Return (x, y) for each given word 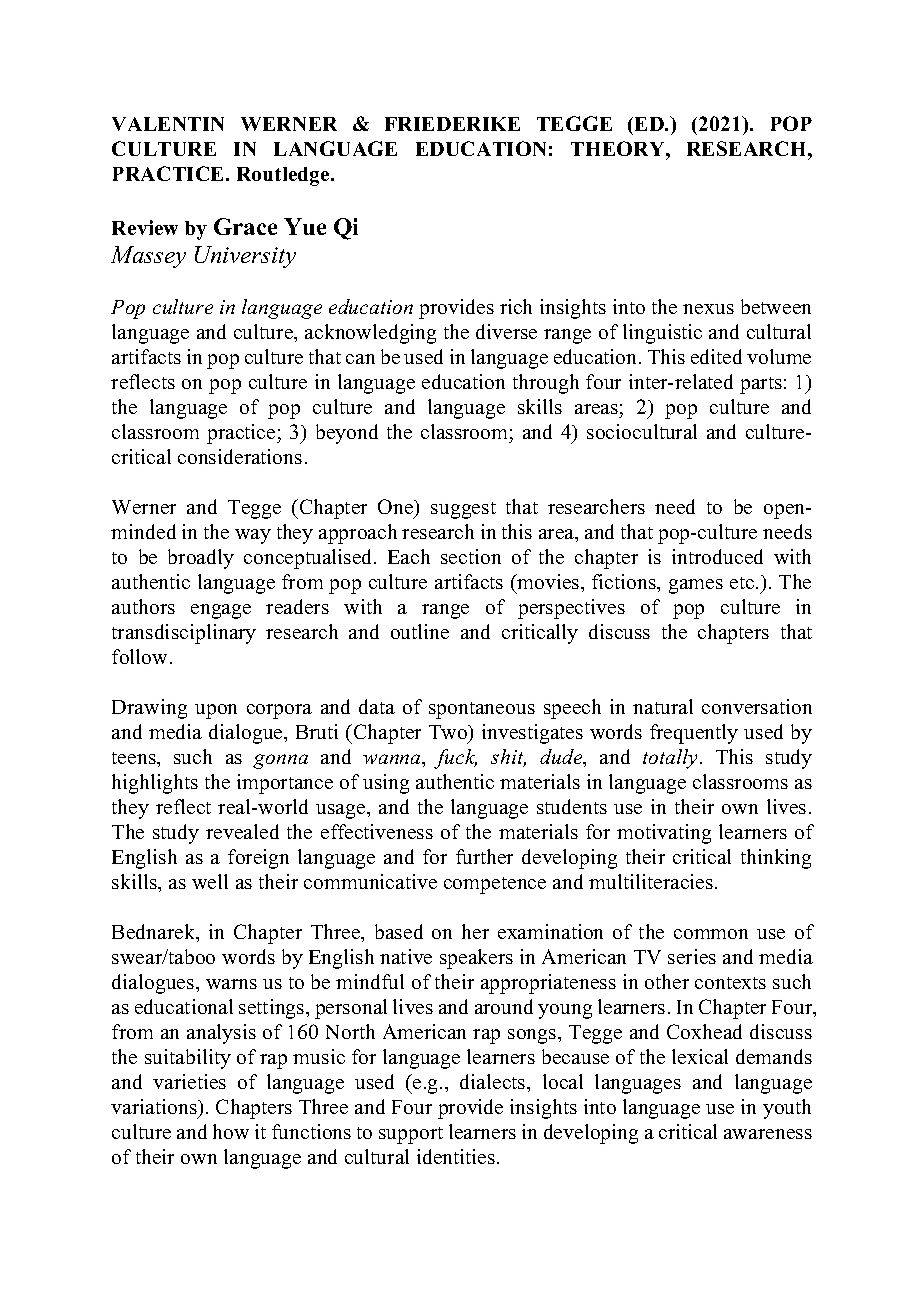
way (253, 536)
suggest (463, 510)
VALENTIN (168, 124)
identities (457, 1156)
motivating (664, 834)
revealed (242, 831)
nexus (708, 309)
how (231, 1131)
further (484, 856)
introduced (717, 556)
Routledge (284, 176)
